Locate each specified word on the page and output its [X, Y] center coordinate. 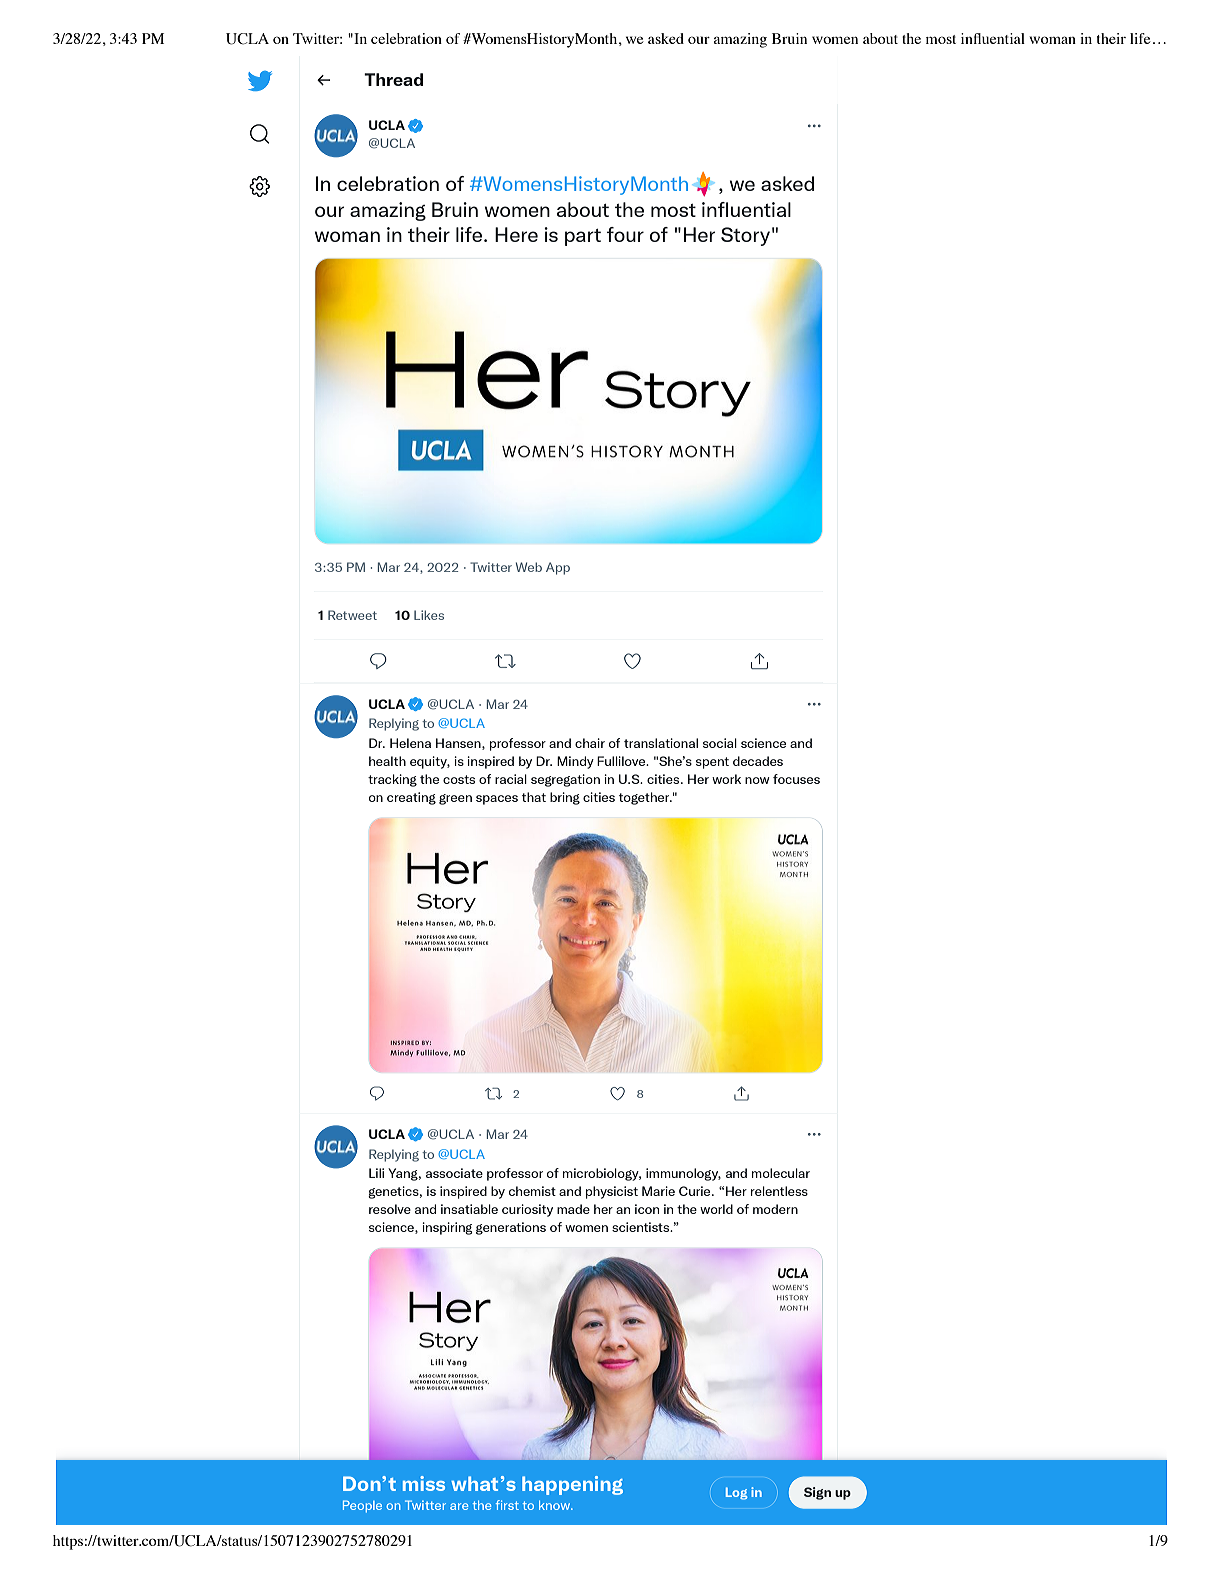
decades [758, 761]
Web [529, 567]
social [720, 743]
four [625, 234]
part [583, 237]
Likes [429, 615]
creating [411, 798]
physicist [612, 1192]
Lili [376, 1173]
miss [424, 1483]
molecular [781, 1173]
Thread [393, 79]
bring [565, 798]
